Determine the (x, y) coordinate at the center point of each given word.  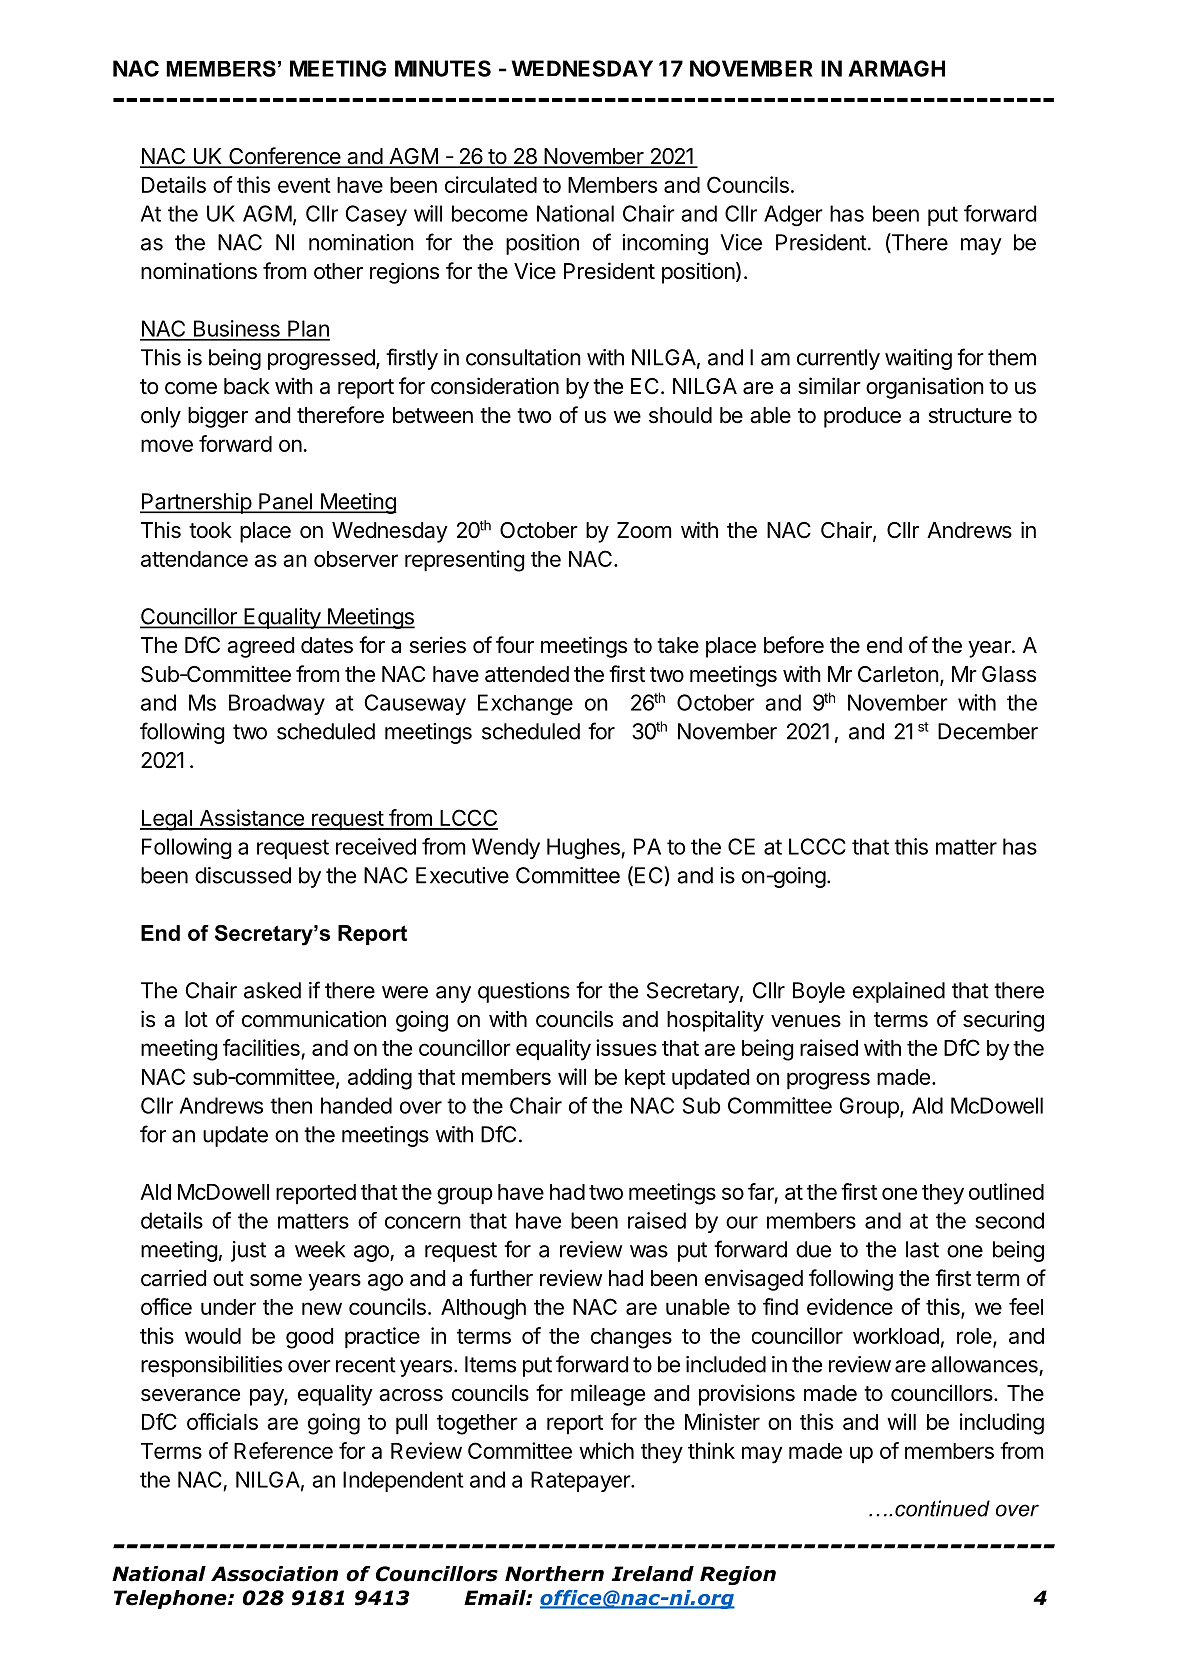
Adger (793, 215)
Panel (285, 502)
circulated (491, 184)
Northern (554, 1574)
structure (970, 416)
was (649, 1251)
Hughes (584, 848)
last (922, 1249)
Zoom (644, 530)
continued (942, 1508)
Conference (285, 157)
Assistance (251, 819)
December (988, 731)
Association (274, 1574)
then (291, 1105)
